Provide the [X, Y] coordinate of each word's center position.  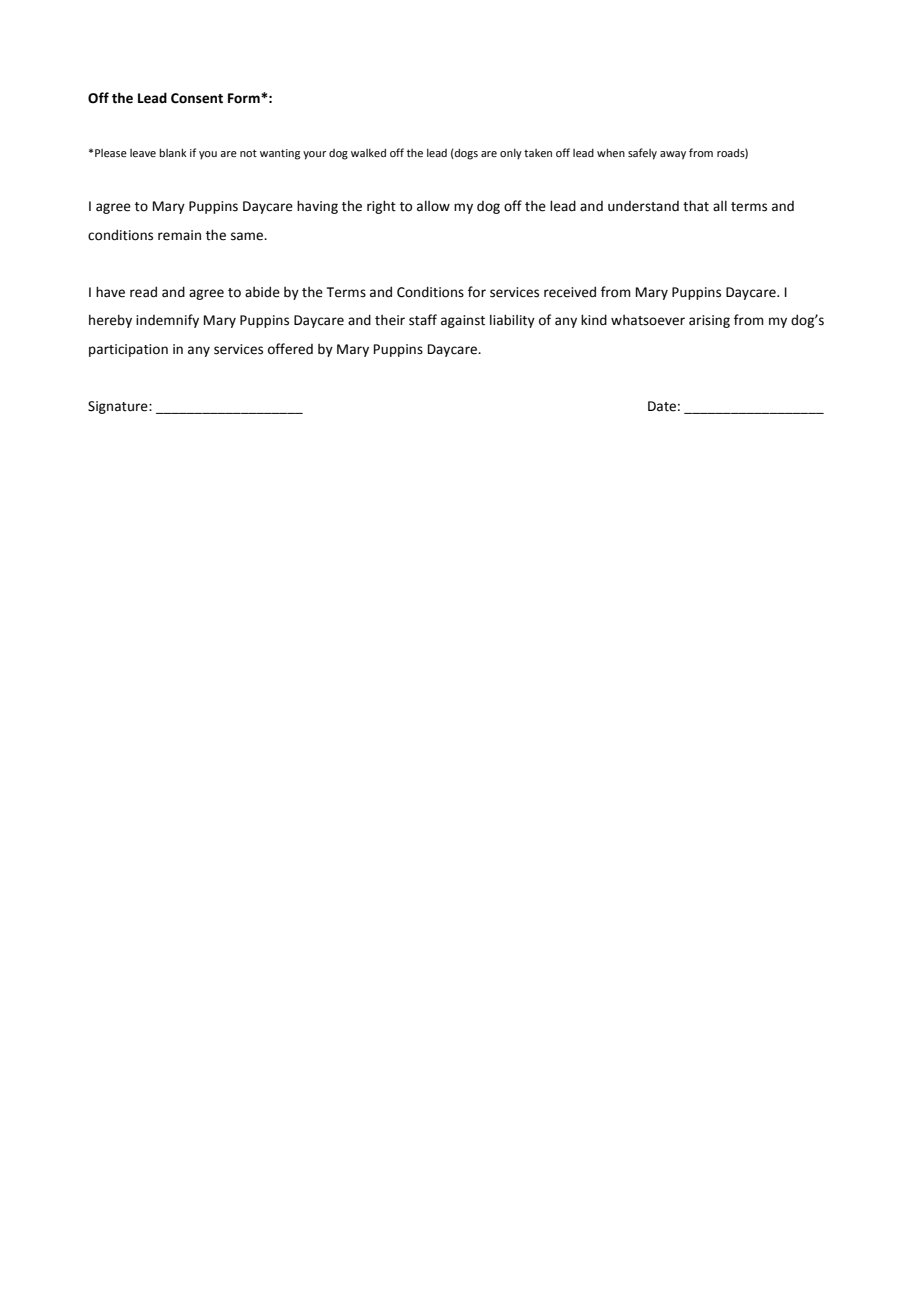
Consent [197, 98]
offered [290, 349]
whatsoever [648, 320]
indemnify [167, 321]
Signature [119, 407]
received [570, 292]
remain [179, 235]
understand [643, 206]
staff [423, 320]
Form [245, 98]
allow [433, 206]
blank [173, 152]
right [381, 207]
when [611, 152]
